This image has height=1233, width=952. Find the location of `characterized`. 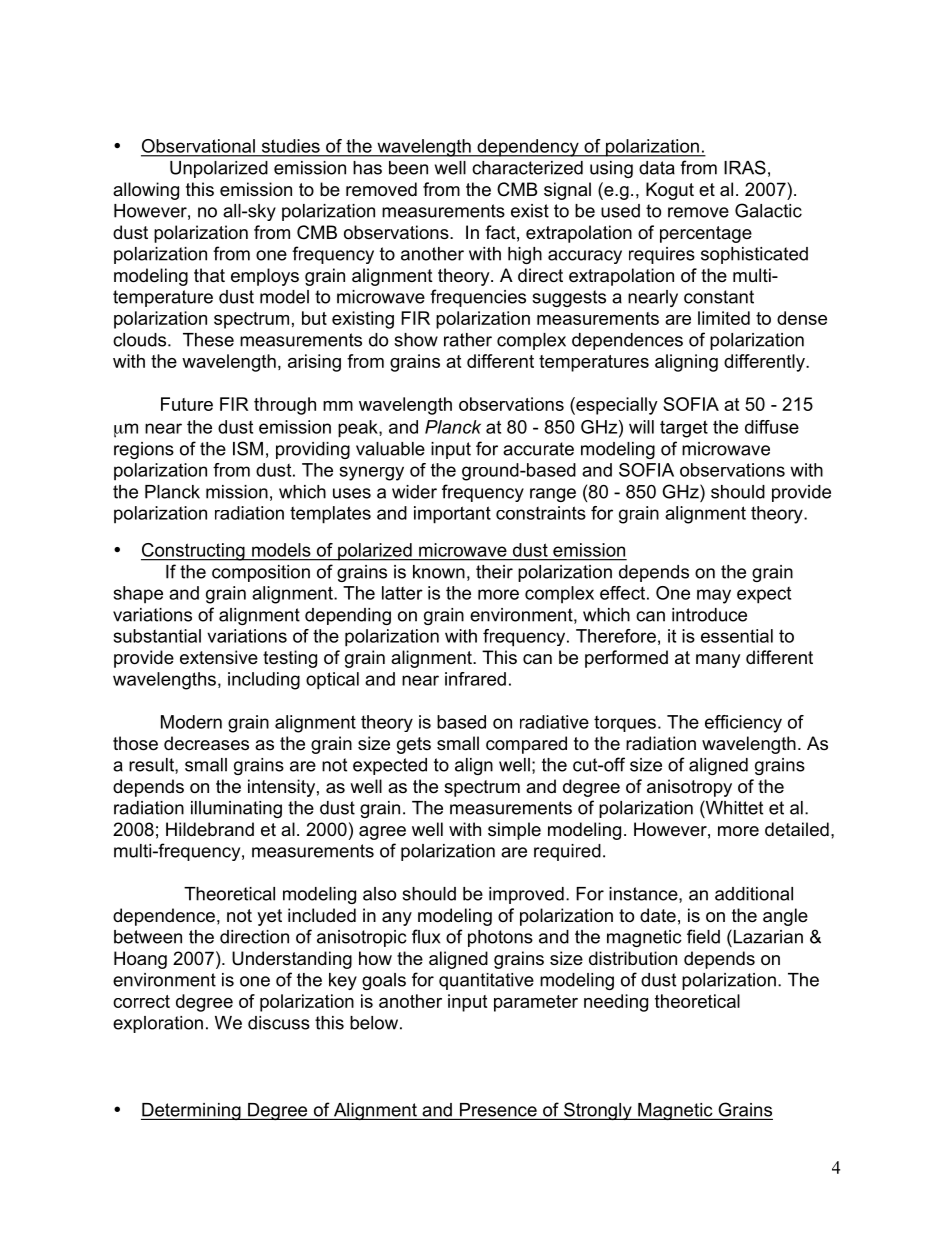

characterized is located at coordinates (527, 168).
